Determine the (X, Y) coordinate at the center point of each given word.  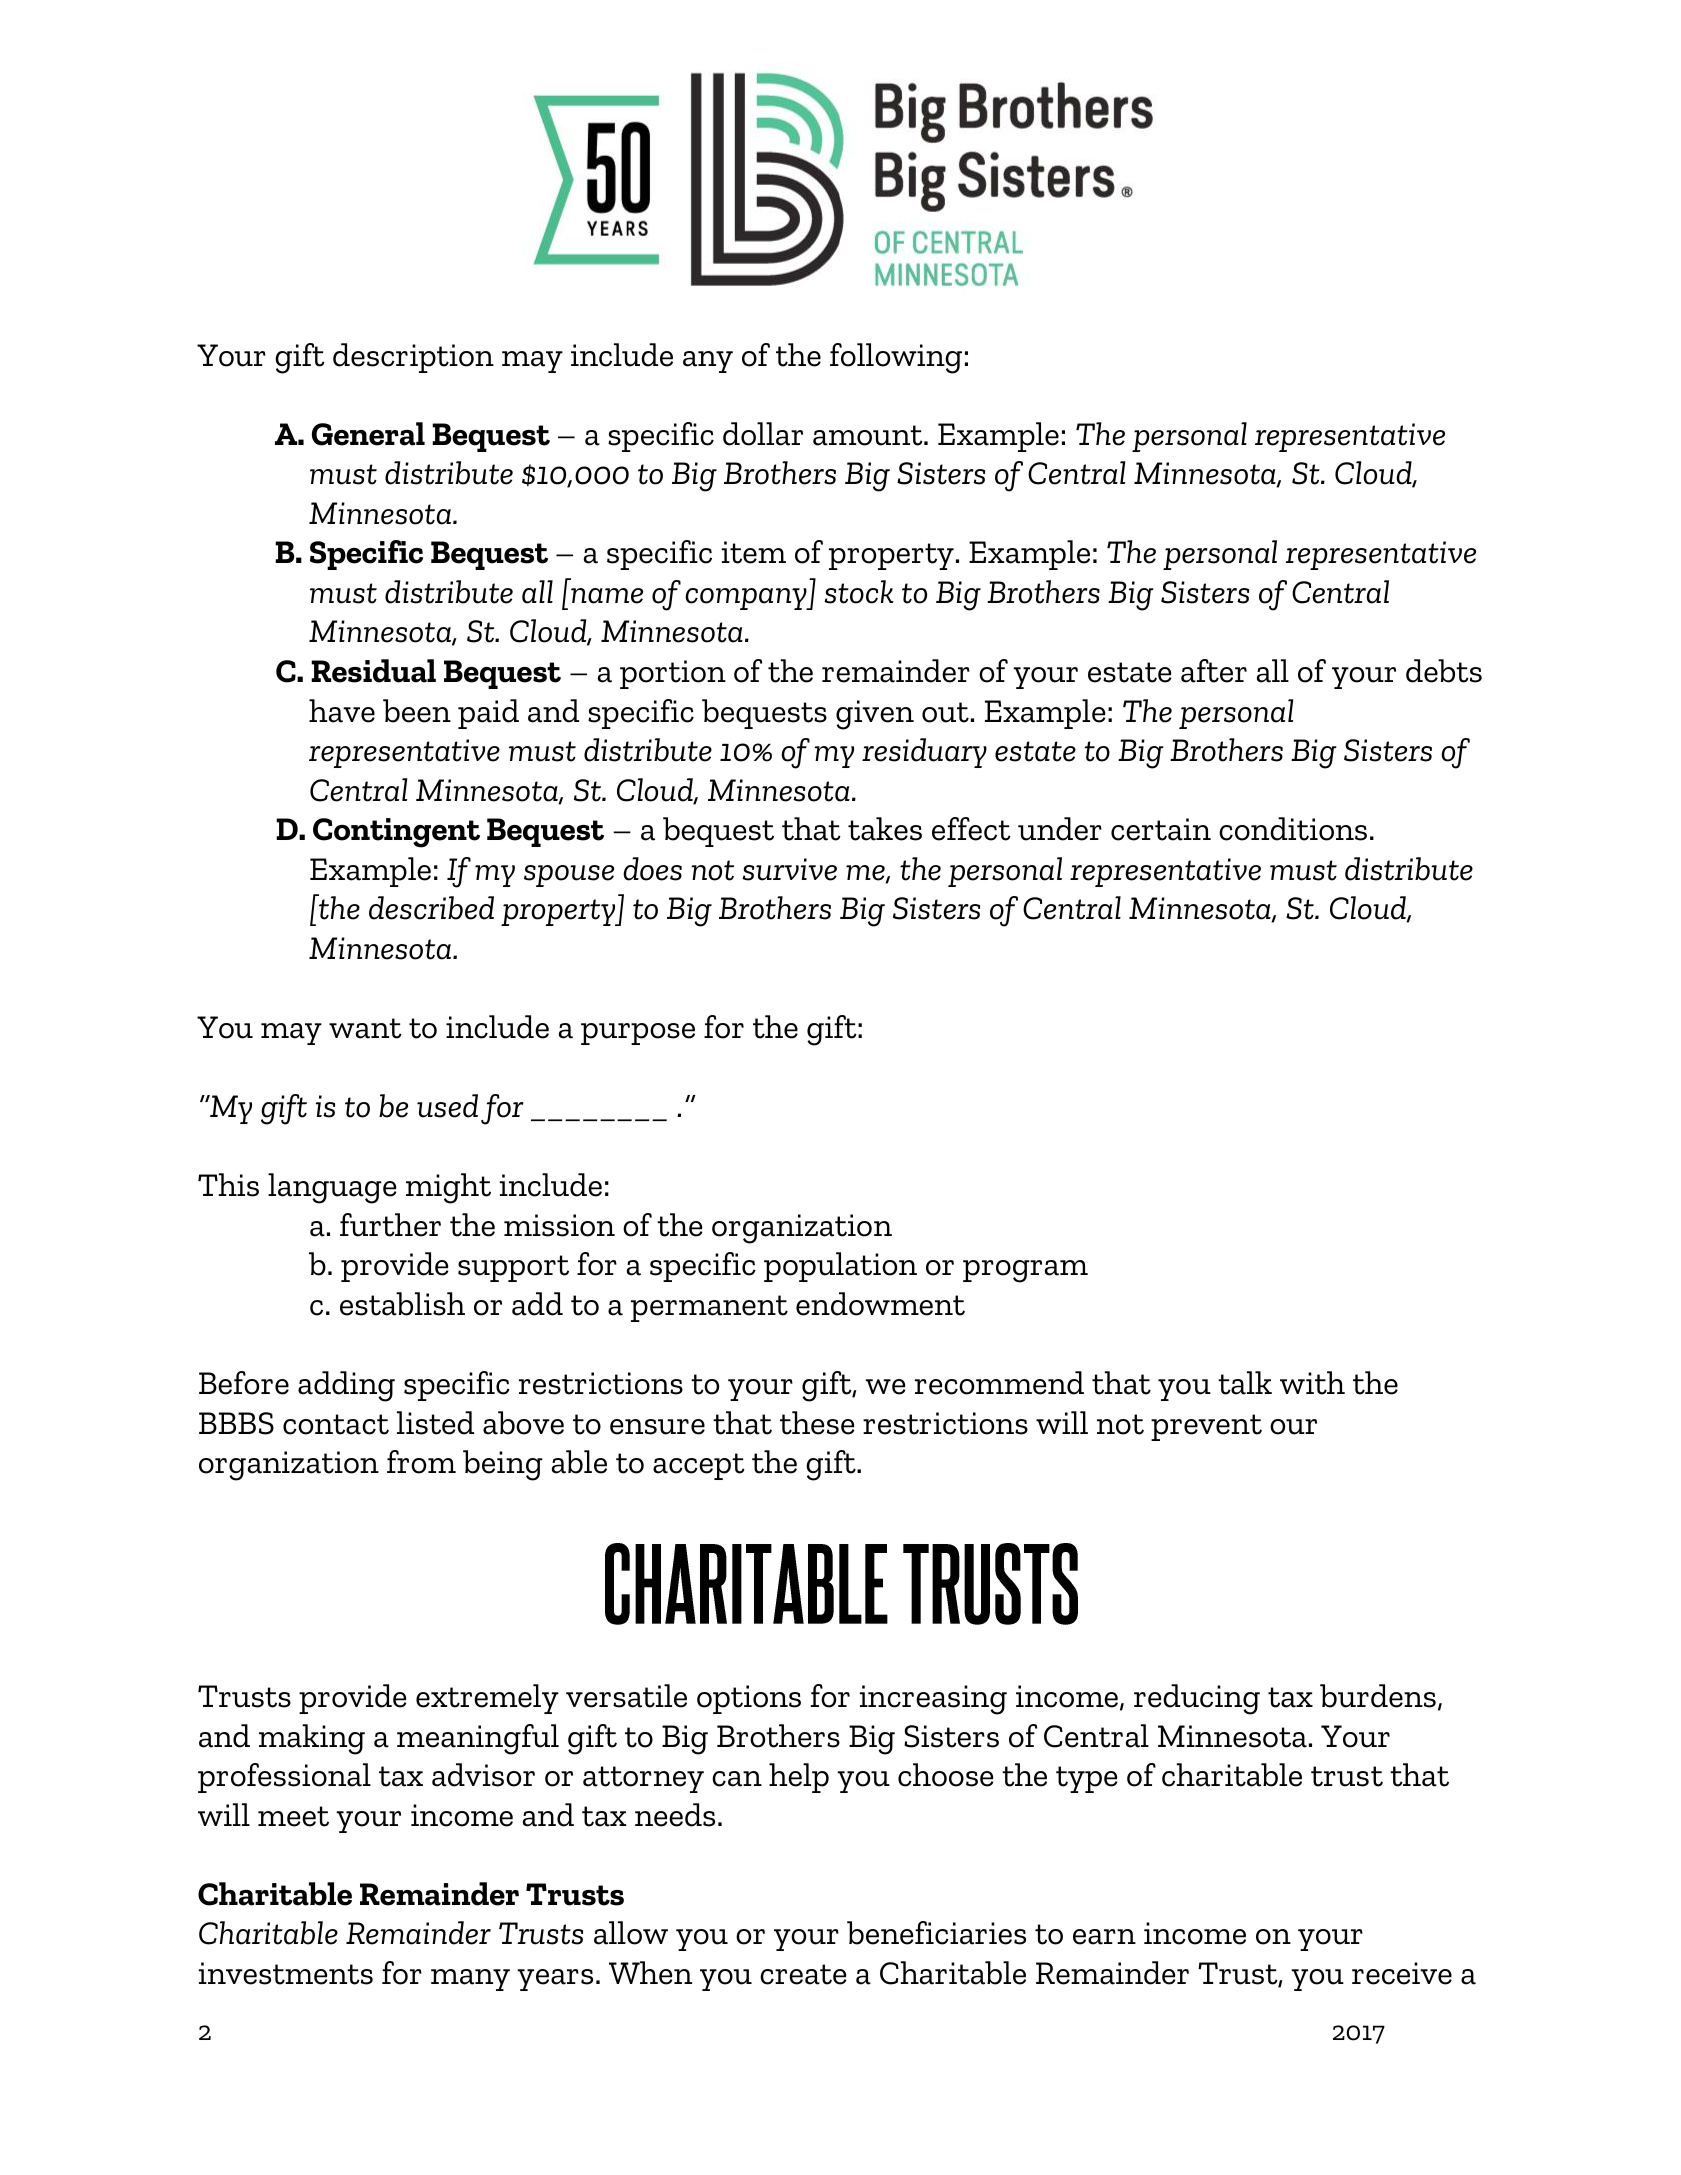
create (803, 1974)
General (368, 434)
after (1214, 671)
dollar (763, 434)
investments (286, 1973)
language (332, 1188)
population (840, 1267)
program (1025, 1271)
